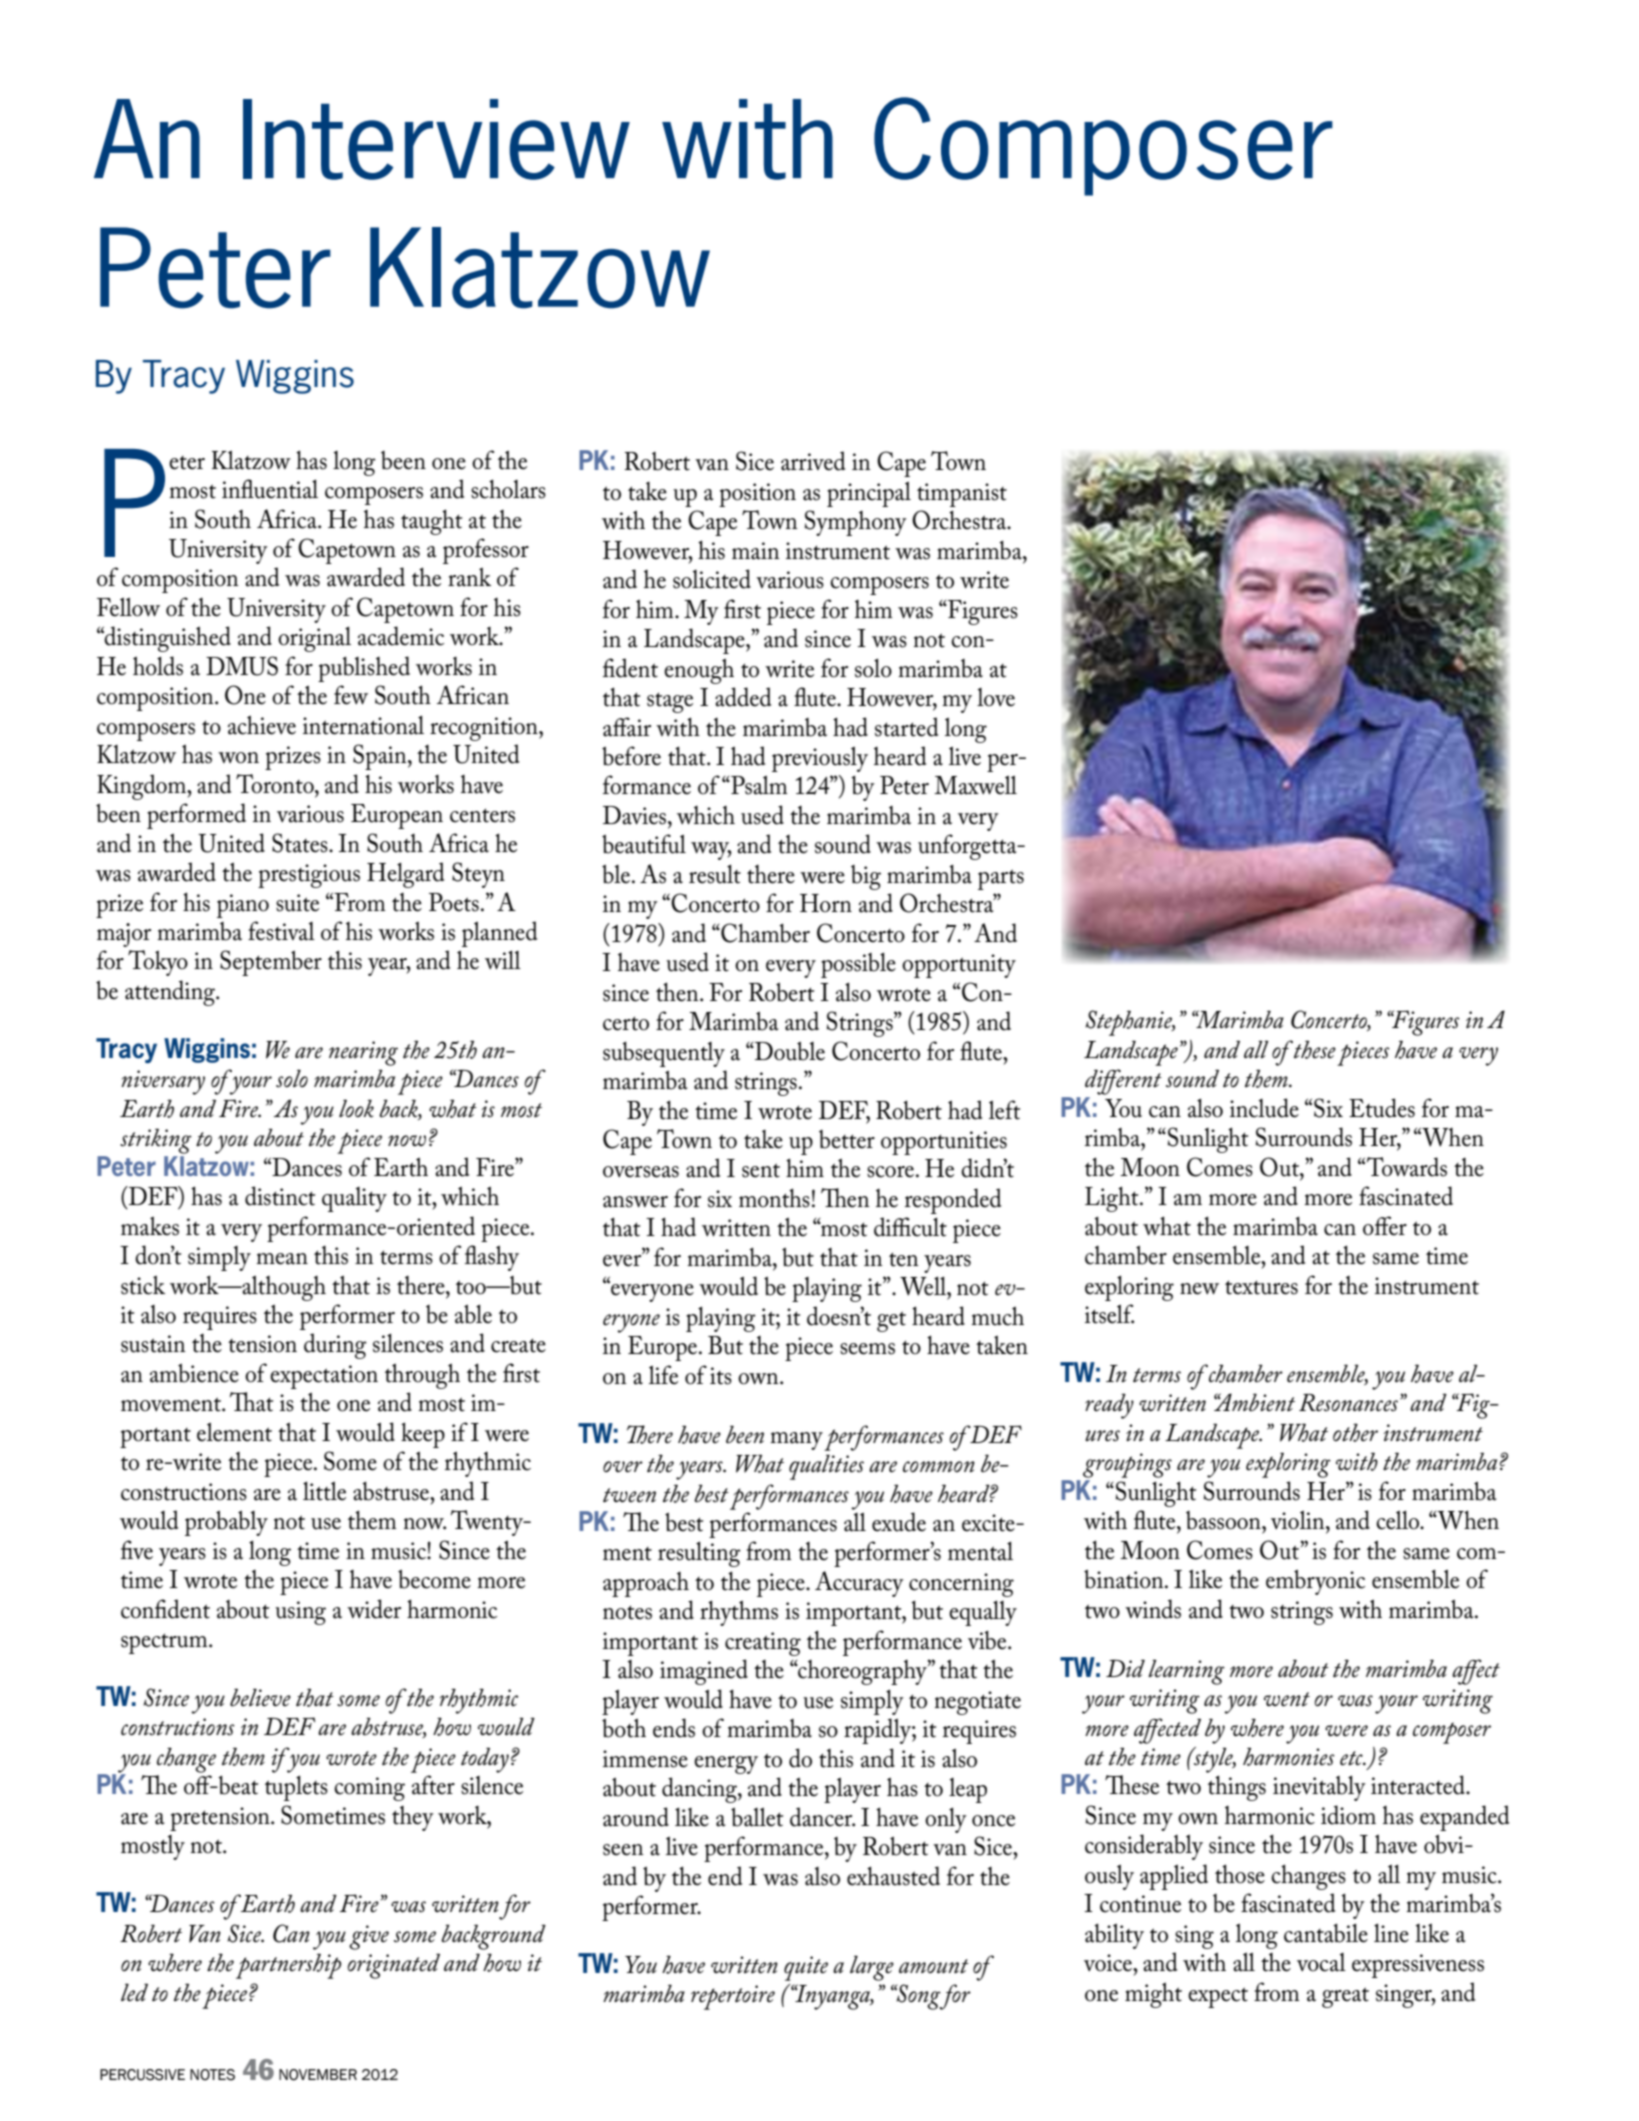 This screenshot has width=1639, height=2121. I want to click on principal, so click(869, 494).
